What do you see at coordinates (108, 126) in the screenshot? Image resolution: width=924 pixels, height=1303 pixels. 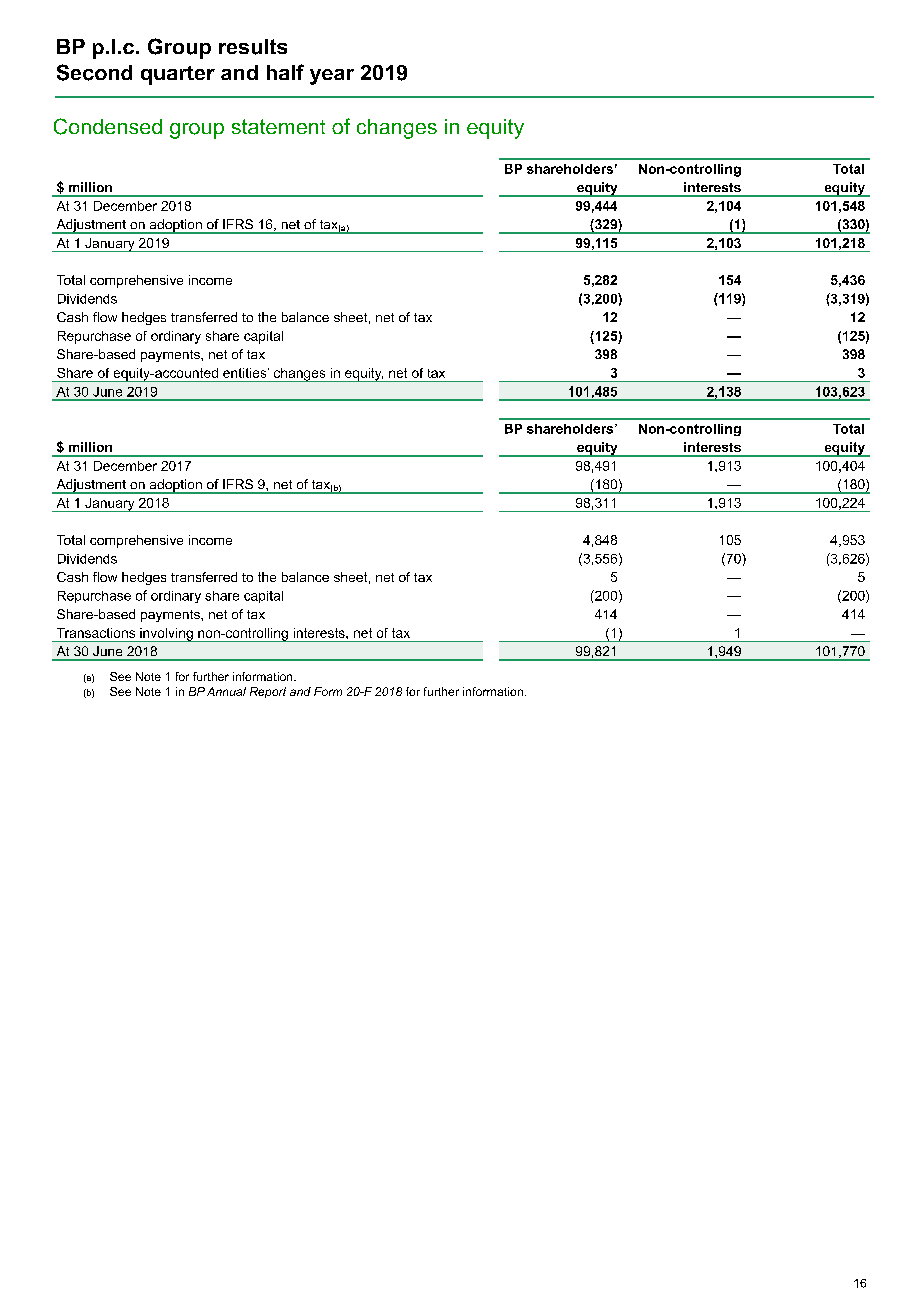 I see `Condensed` at bounding box center [108, 126].
